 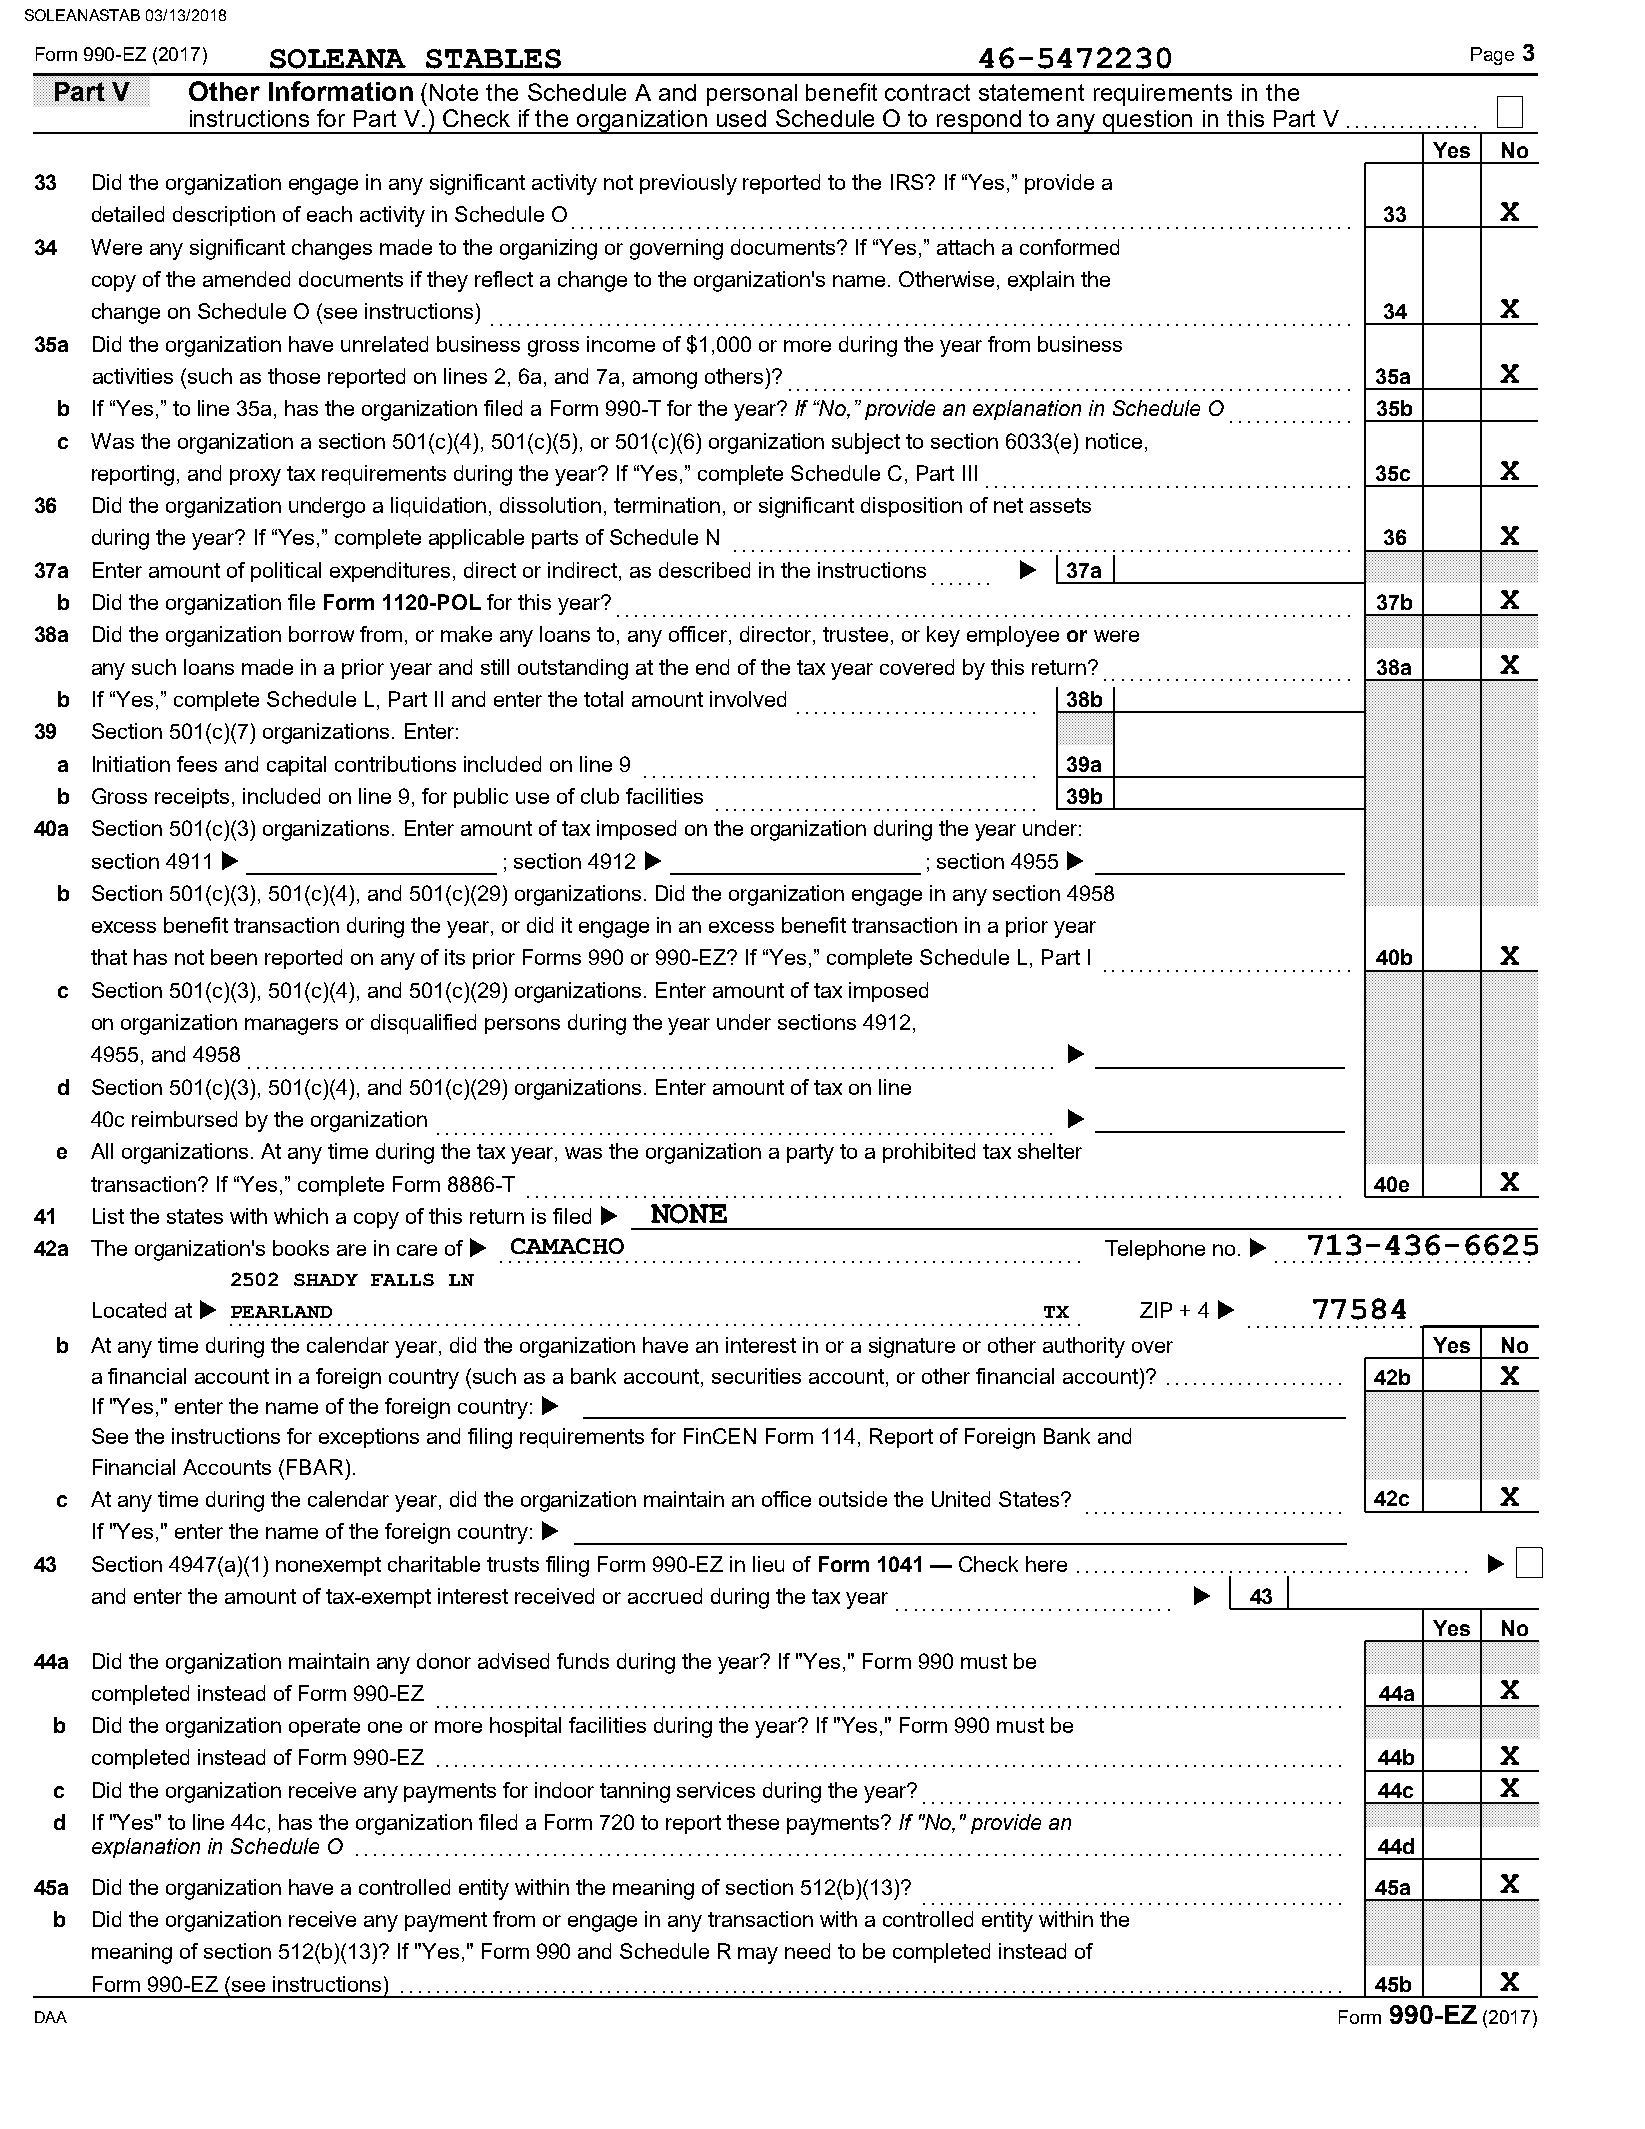 What do you see at coordinates (315, 1467) in the screenshot?
I see `FBAR` at bounding box center [315, 1467].
